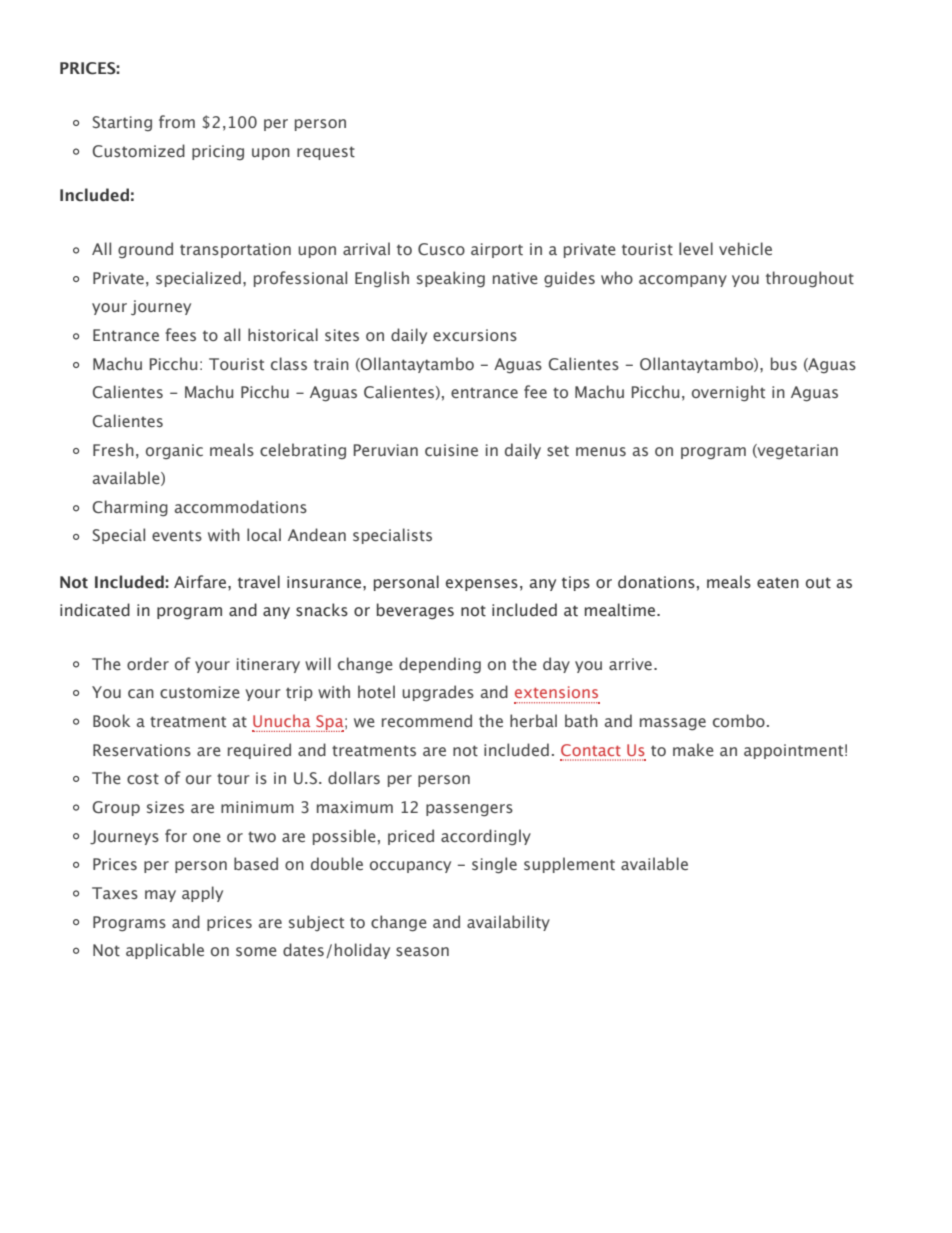 The width and height of the screenshot is (952, 1233). Describe the element at coordinates (784, 363) in the screenshot. I see `bus` at that location.
